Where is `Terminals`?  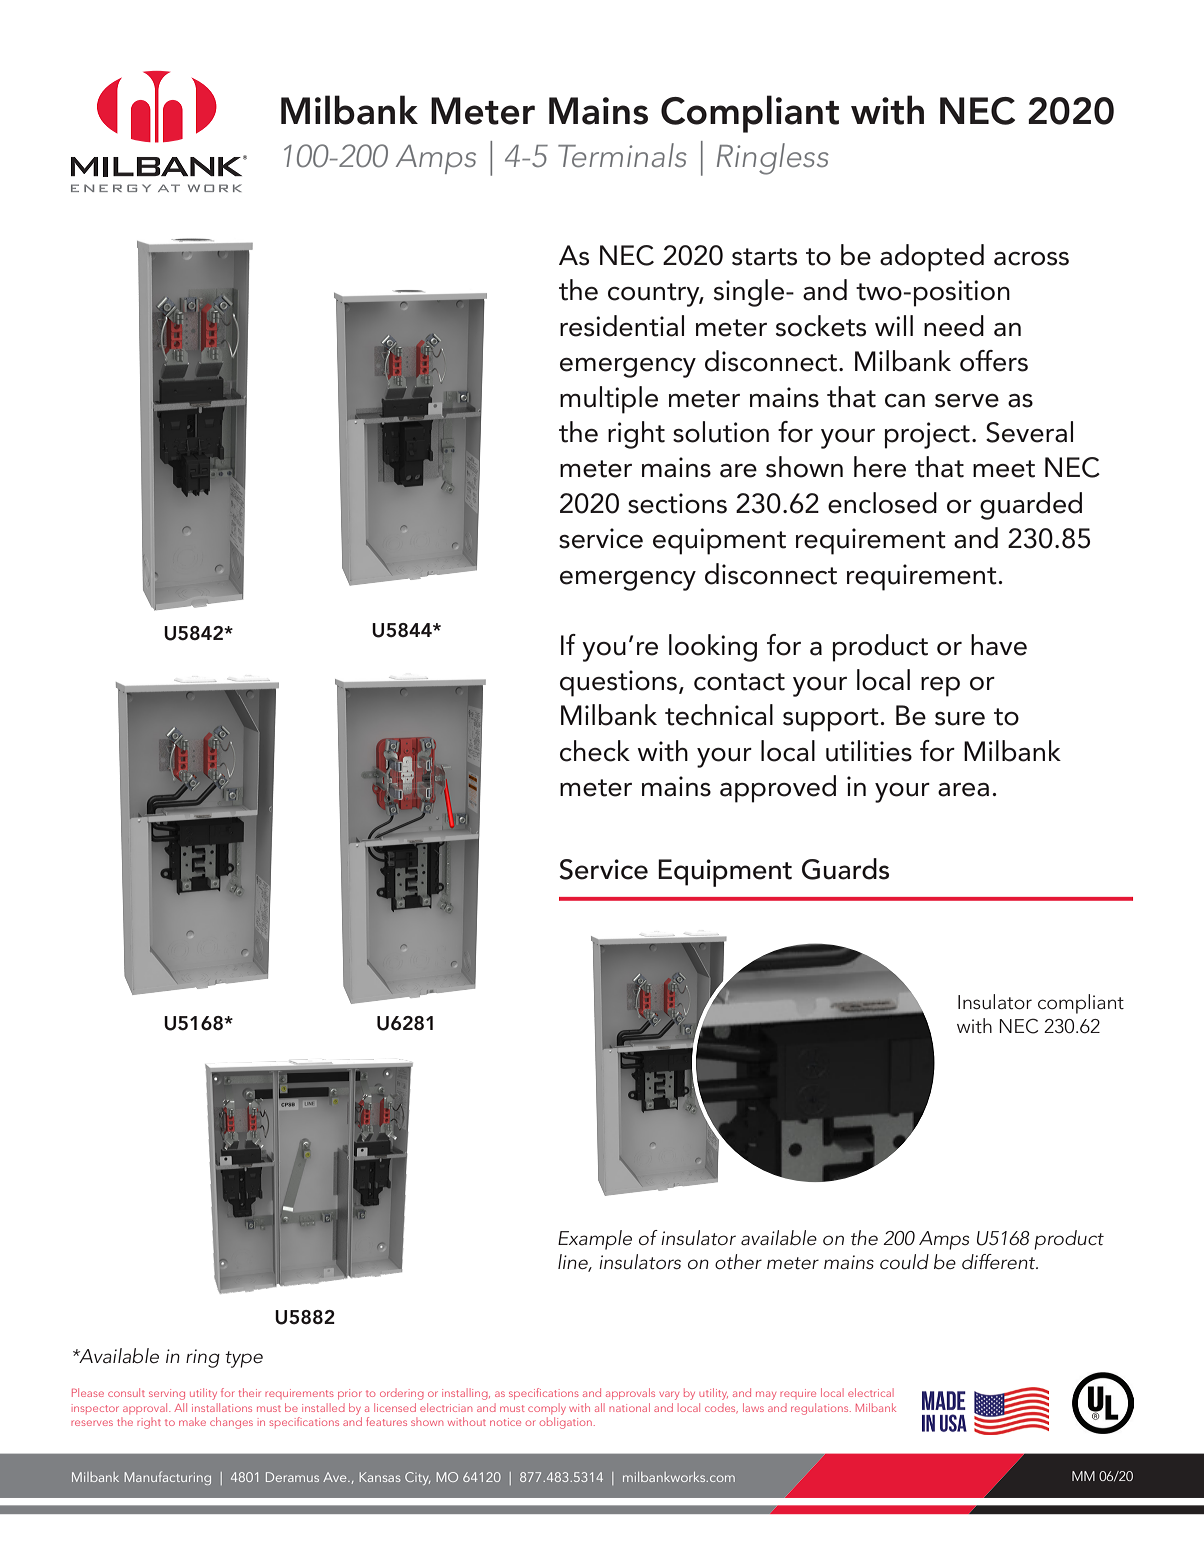
Terminals is located at coordinates (622, 155).
